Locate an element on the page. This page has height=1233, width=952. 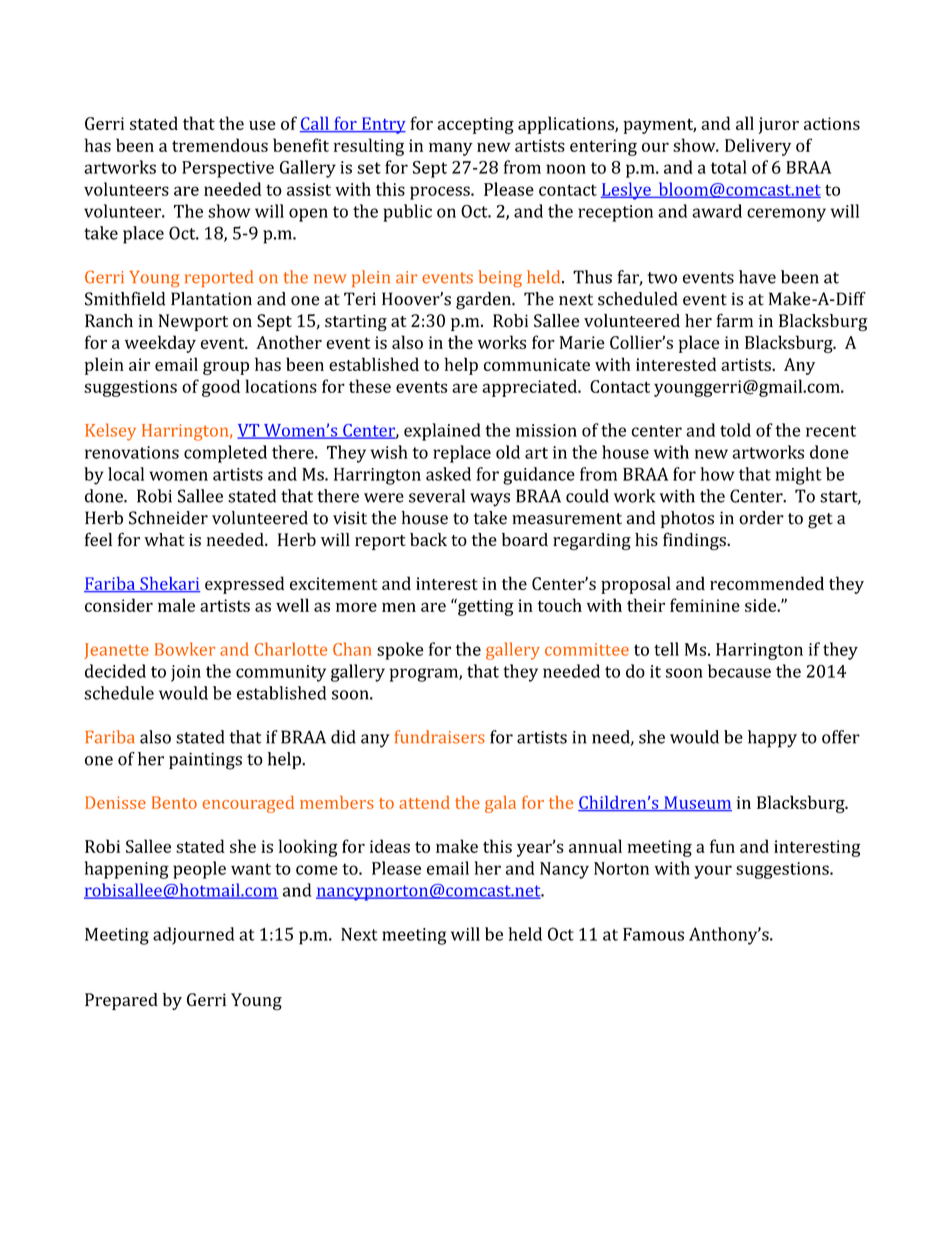
told is located at coordinates (735, 430).
